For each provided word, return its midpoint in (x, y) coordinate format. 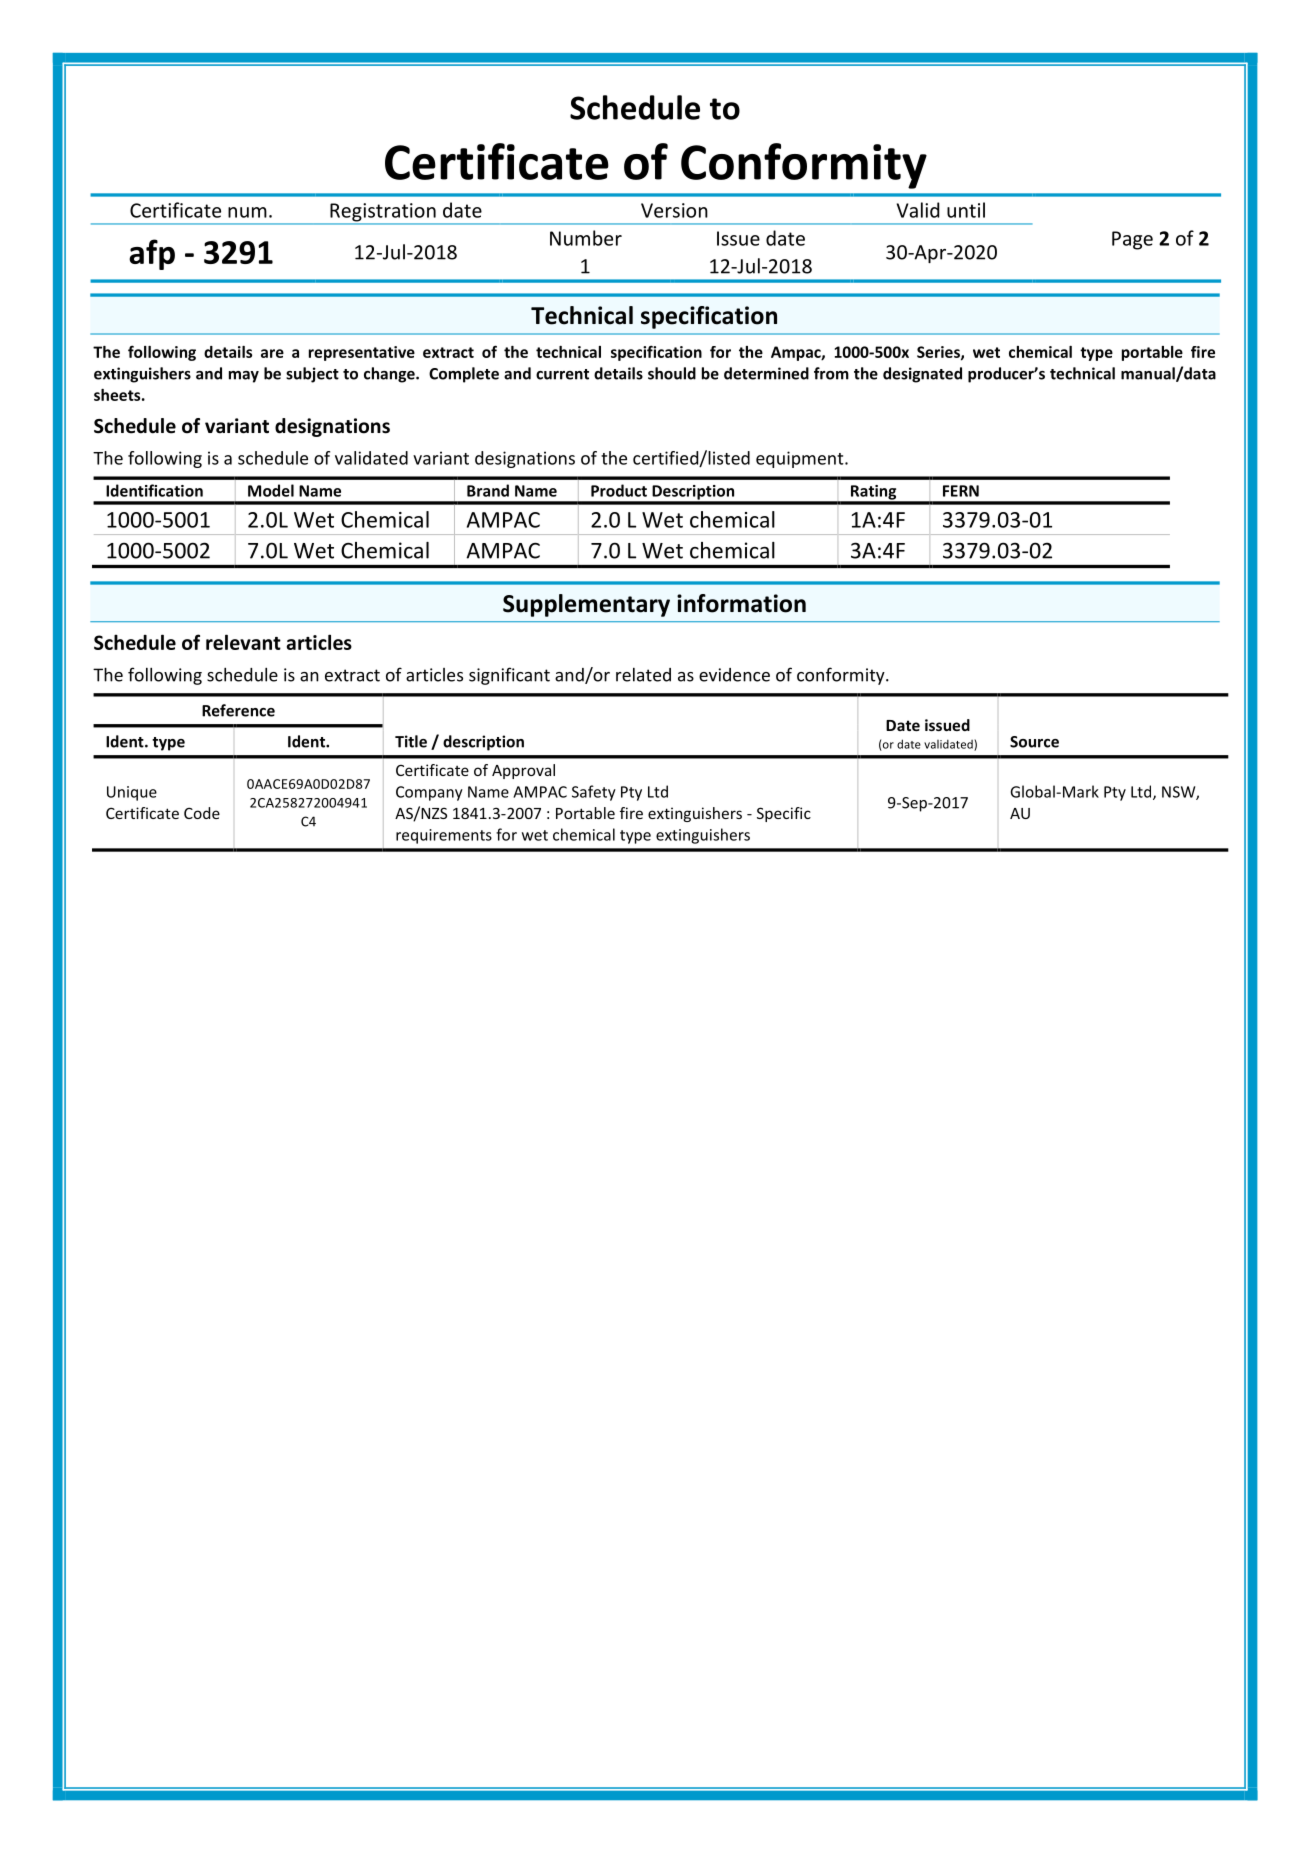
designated (922, 375)
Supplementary (586, 605)
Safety (594, 793)
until (966, 210)
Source (1034, 742)
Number (586, 238)
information (741, 603)
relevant (243, 642)
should (672, 373)
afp (152, 254)
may (244, 377)
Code (202, 813)
